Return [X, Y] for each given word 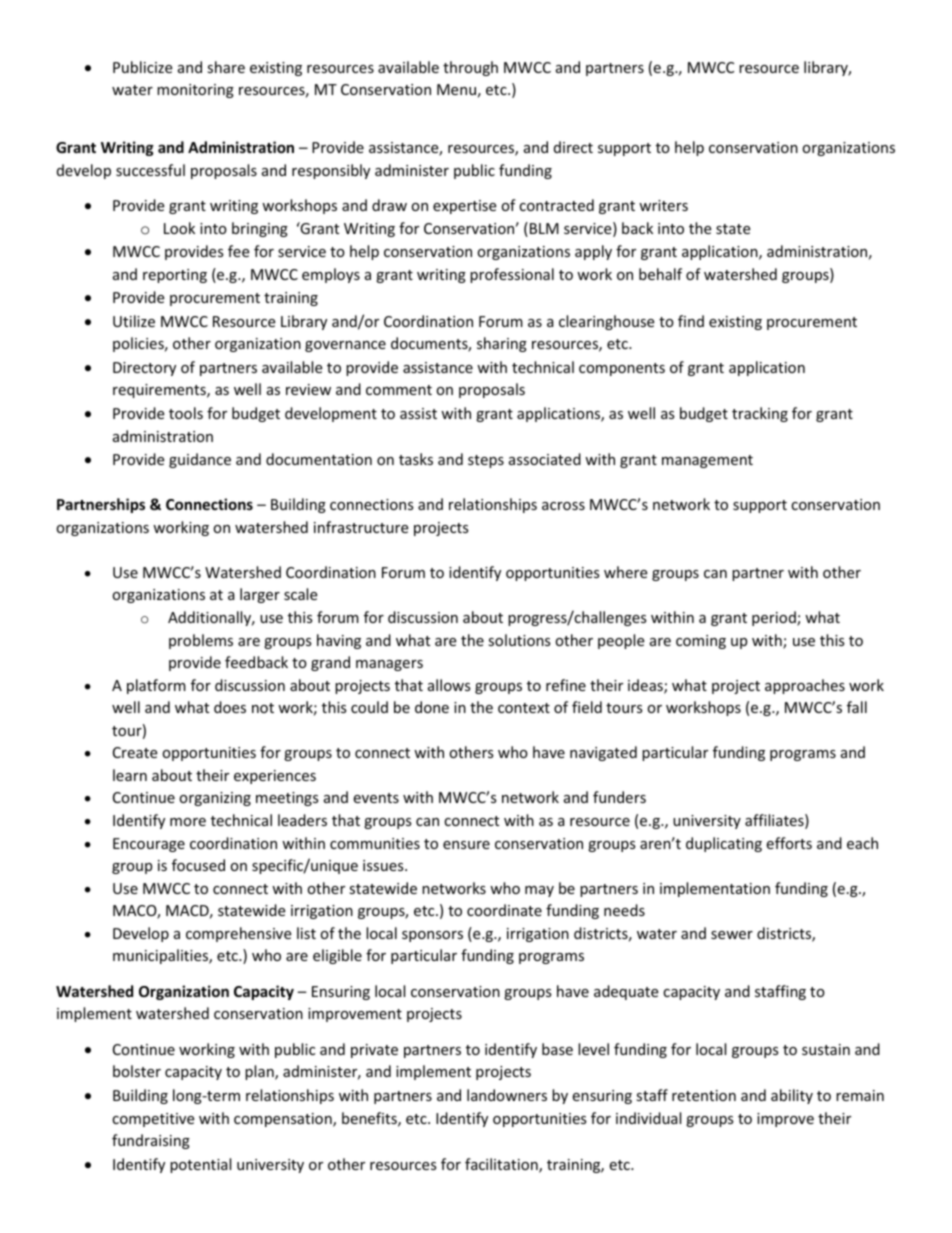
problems [201, 641]
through [470, 68]
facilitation [502, 1165]
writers [663, 205]
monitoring [195, 91]
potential [200, 1165]
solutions [519, 640]
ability [792, 1096]
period [775, 618]
